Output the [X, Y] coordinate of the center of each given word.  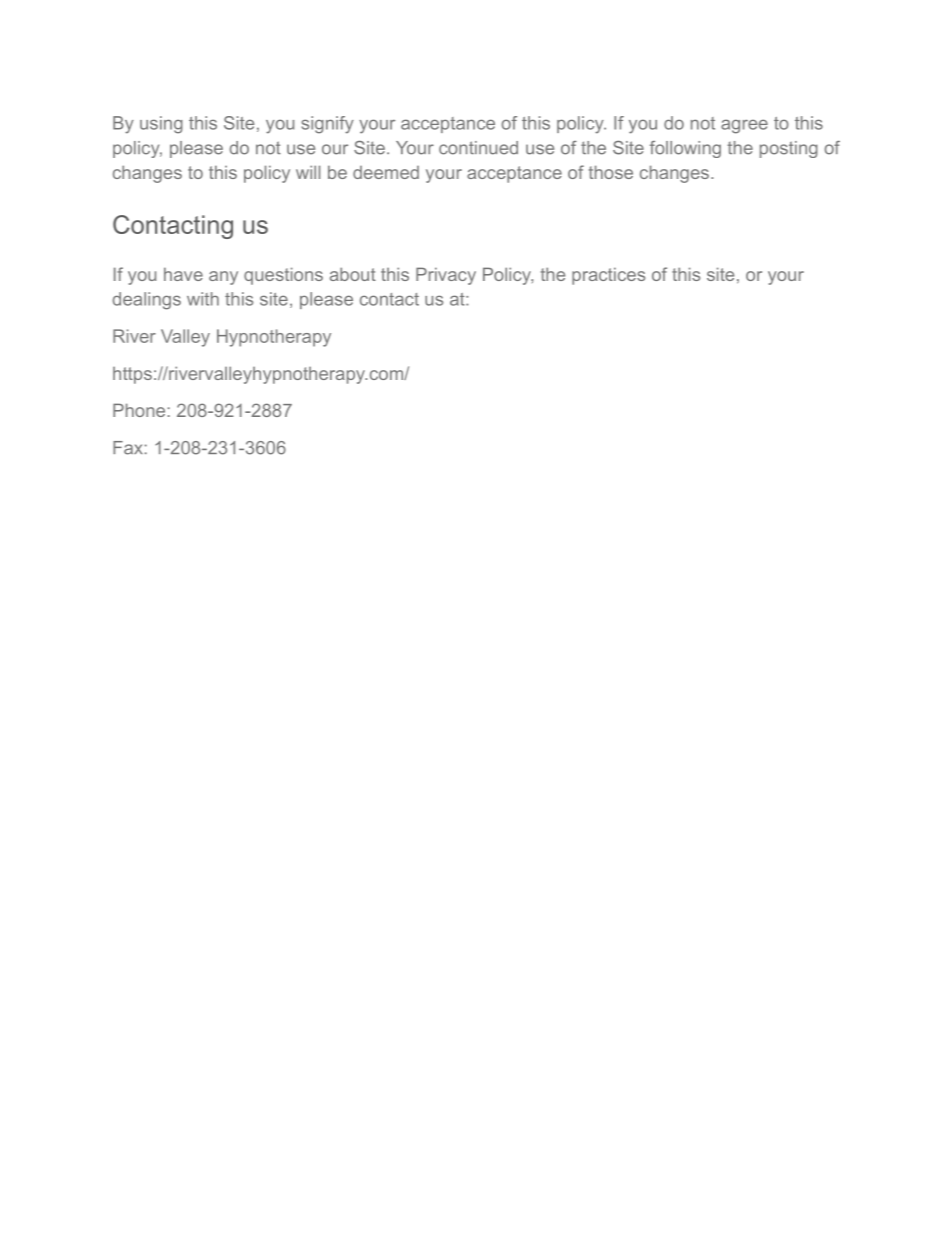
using [161, 125]
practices [608, 276]
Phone [139, 410]
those [611, 172]
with [203, 299]
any [223, 278]
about [353, 274]
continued [478, 148]
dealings [147, 301]
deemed [386, 172]
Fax [128, 448]
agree [744, 126]
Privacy [446, 276]
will [308, 172]
